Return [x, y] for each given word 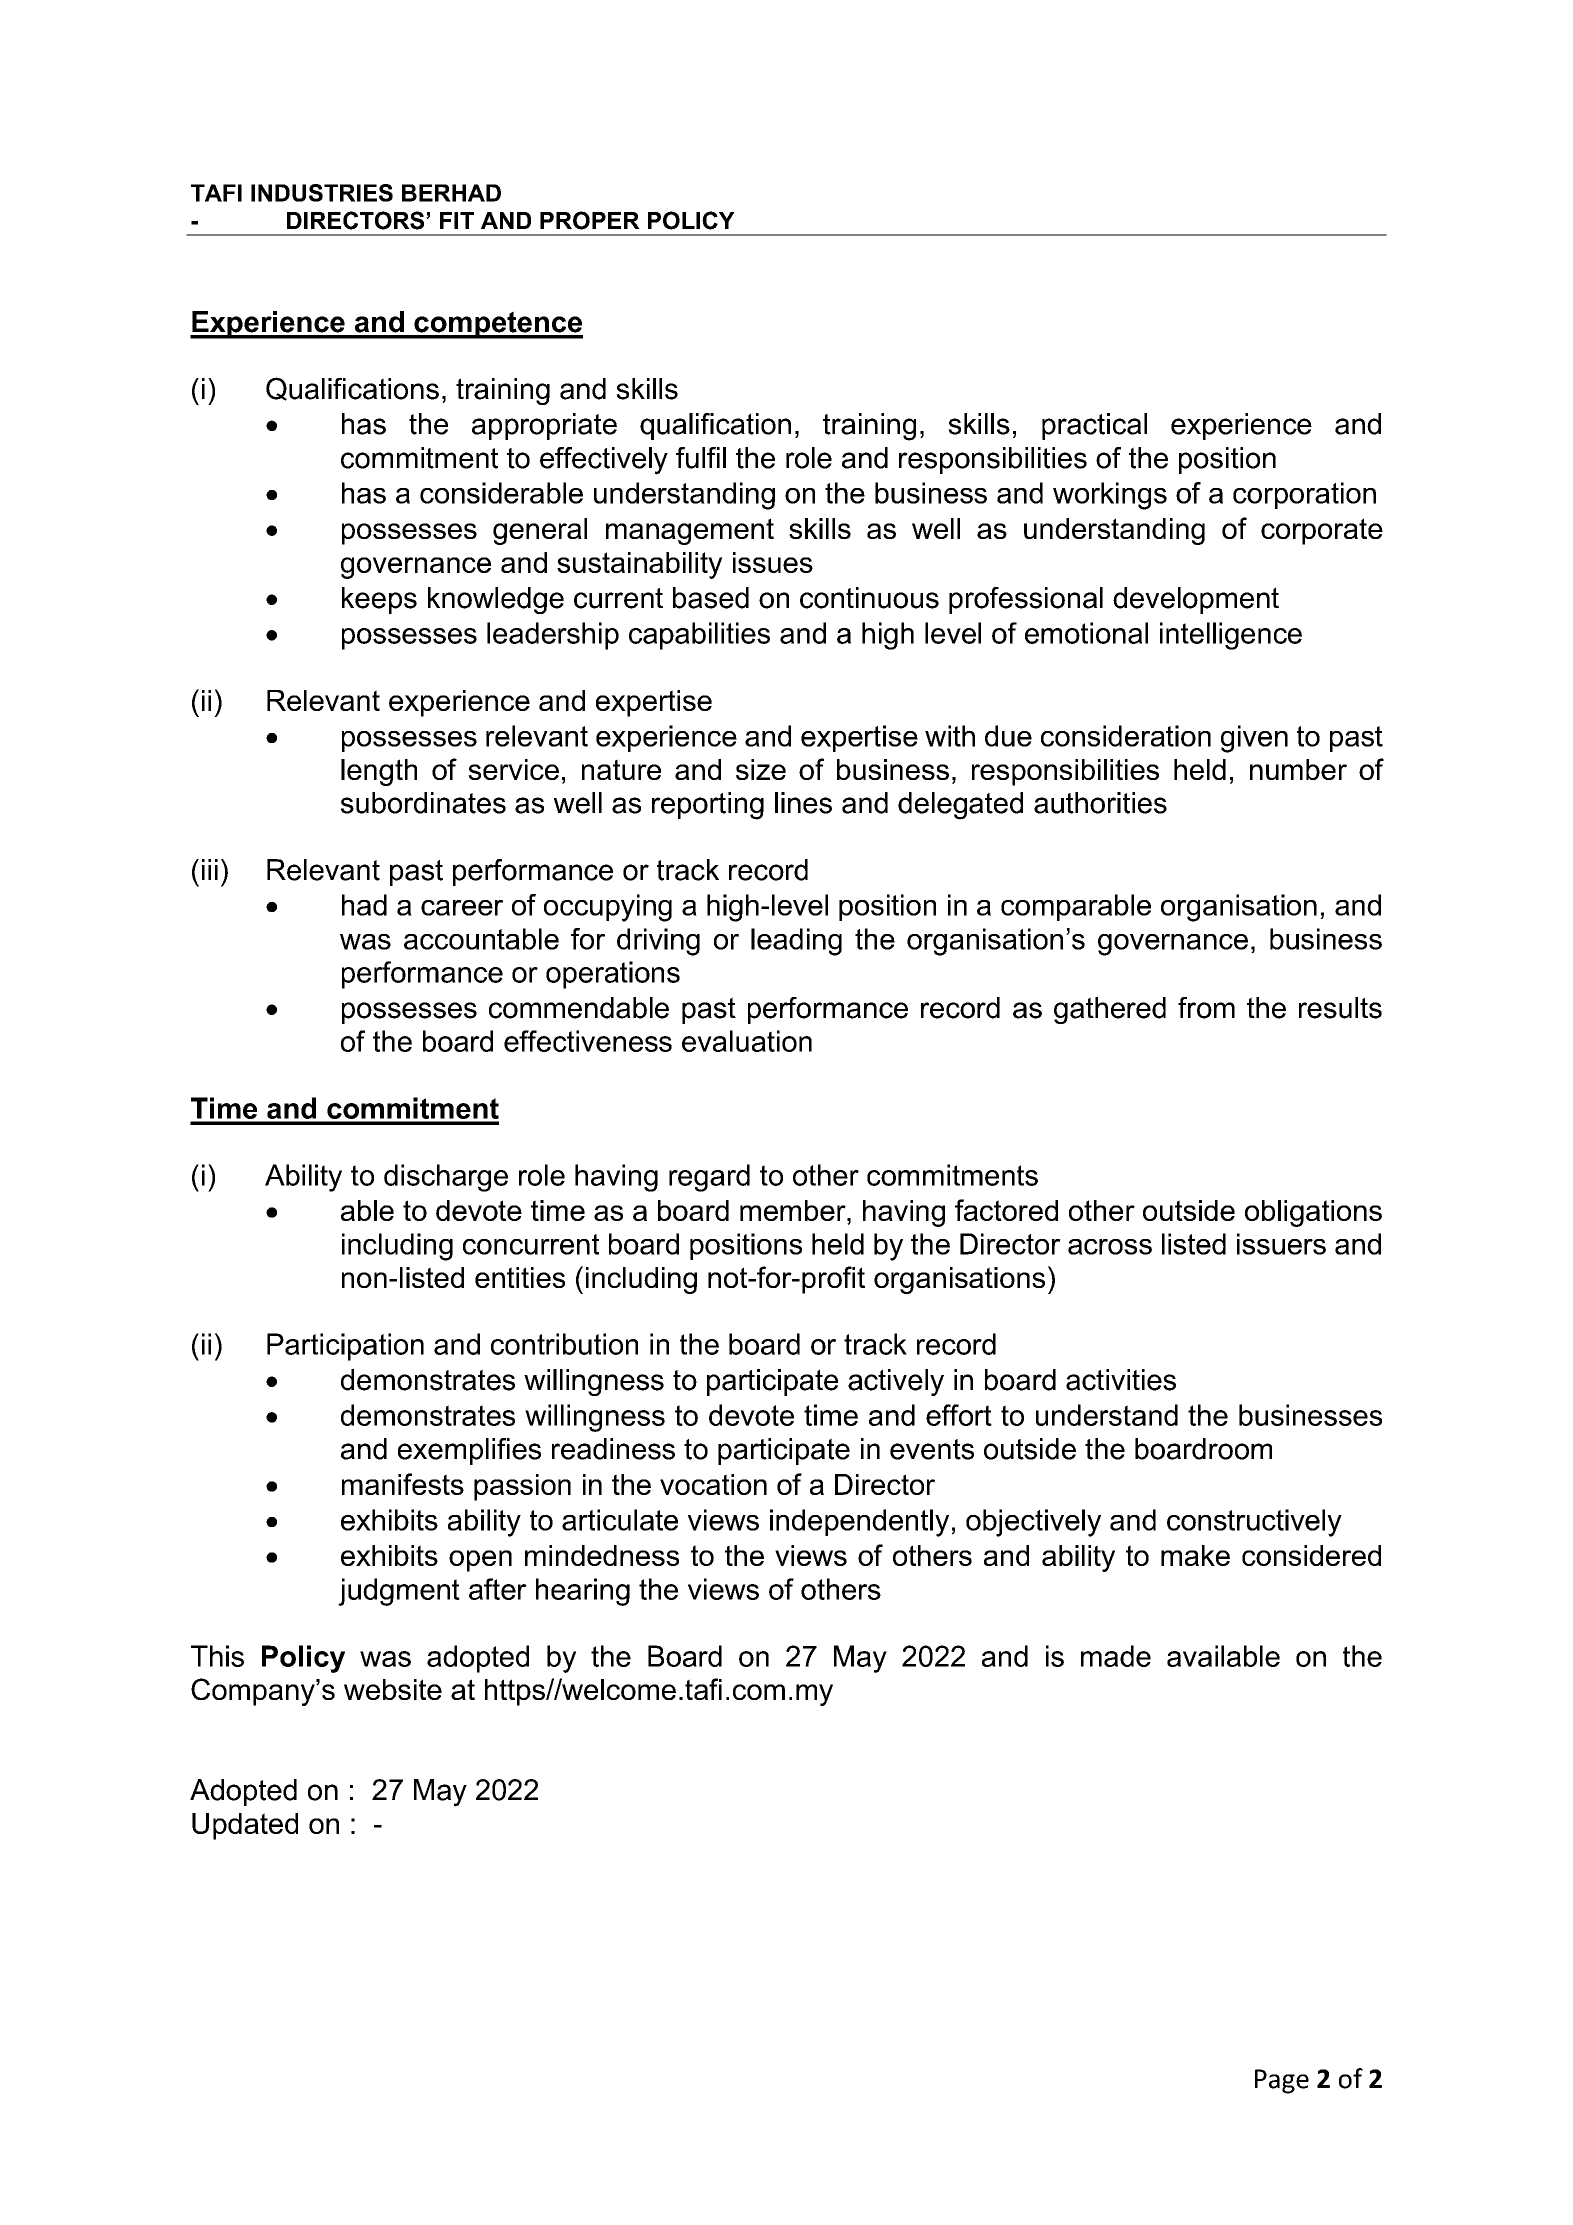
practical [1094, 426]
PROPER [590, 220]
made [1116, 1656]
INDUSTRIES [322, 193]
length [379, 772]
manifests [403, 1484]
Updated [245, 1826]
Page [1282, 2081]
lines [803, 803]
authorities [1100, 803]
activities [1121, 1380]
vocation [713, 1484]
